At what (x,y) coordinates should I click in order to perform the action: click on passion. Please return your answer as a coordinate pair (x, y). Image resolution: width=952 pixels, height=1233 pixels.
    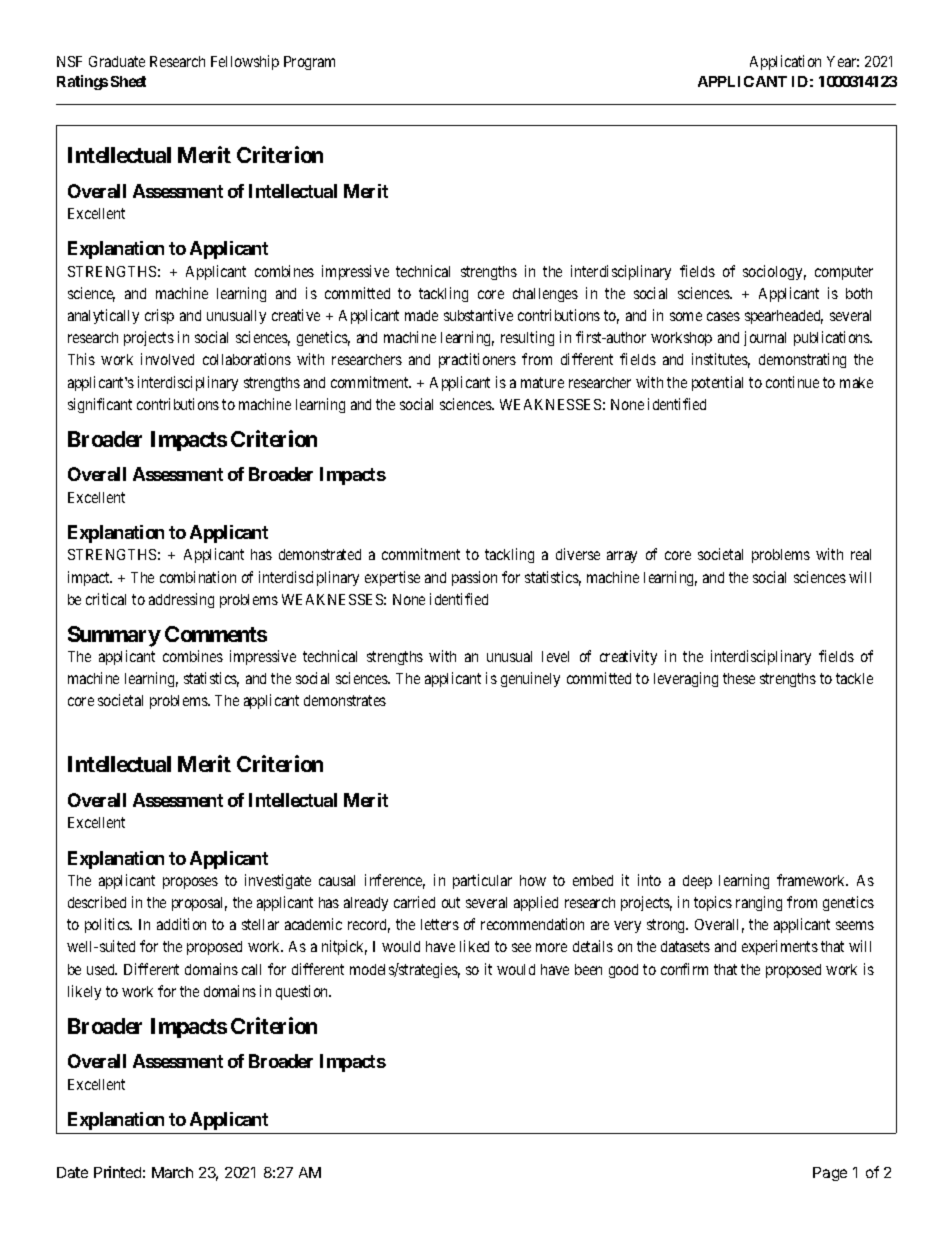
    Looking at the image, I should click on (474, 578).
